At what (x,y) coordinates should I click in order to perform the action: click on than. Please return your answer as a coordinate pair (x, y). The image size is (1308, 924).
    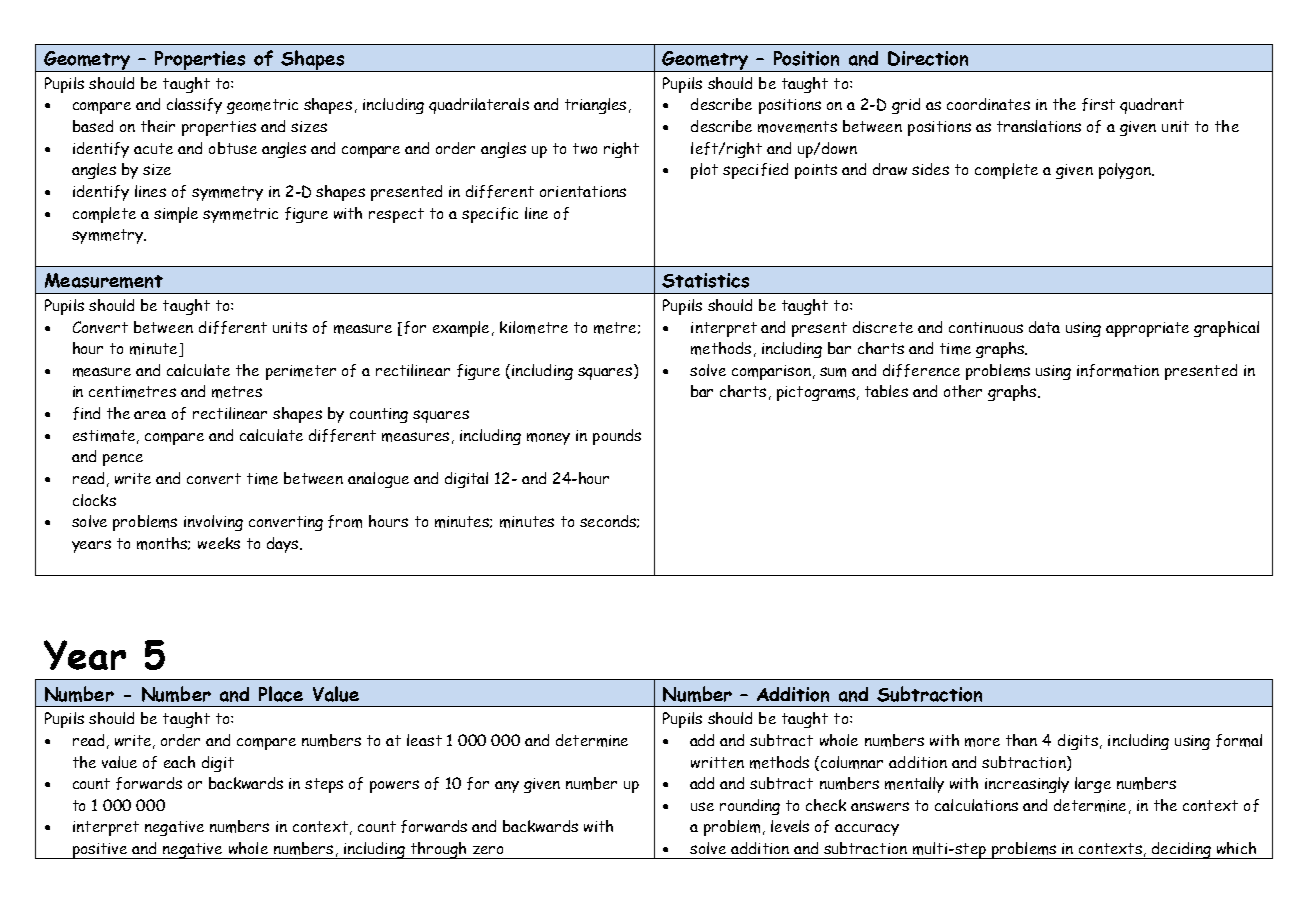
    Looking at the image, I should click on (1021, 740).
